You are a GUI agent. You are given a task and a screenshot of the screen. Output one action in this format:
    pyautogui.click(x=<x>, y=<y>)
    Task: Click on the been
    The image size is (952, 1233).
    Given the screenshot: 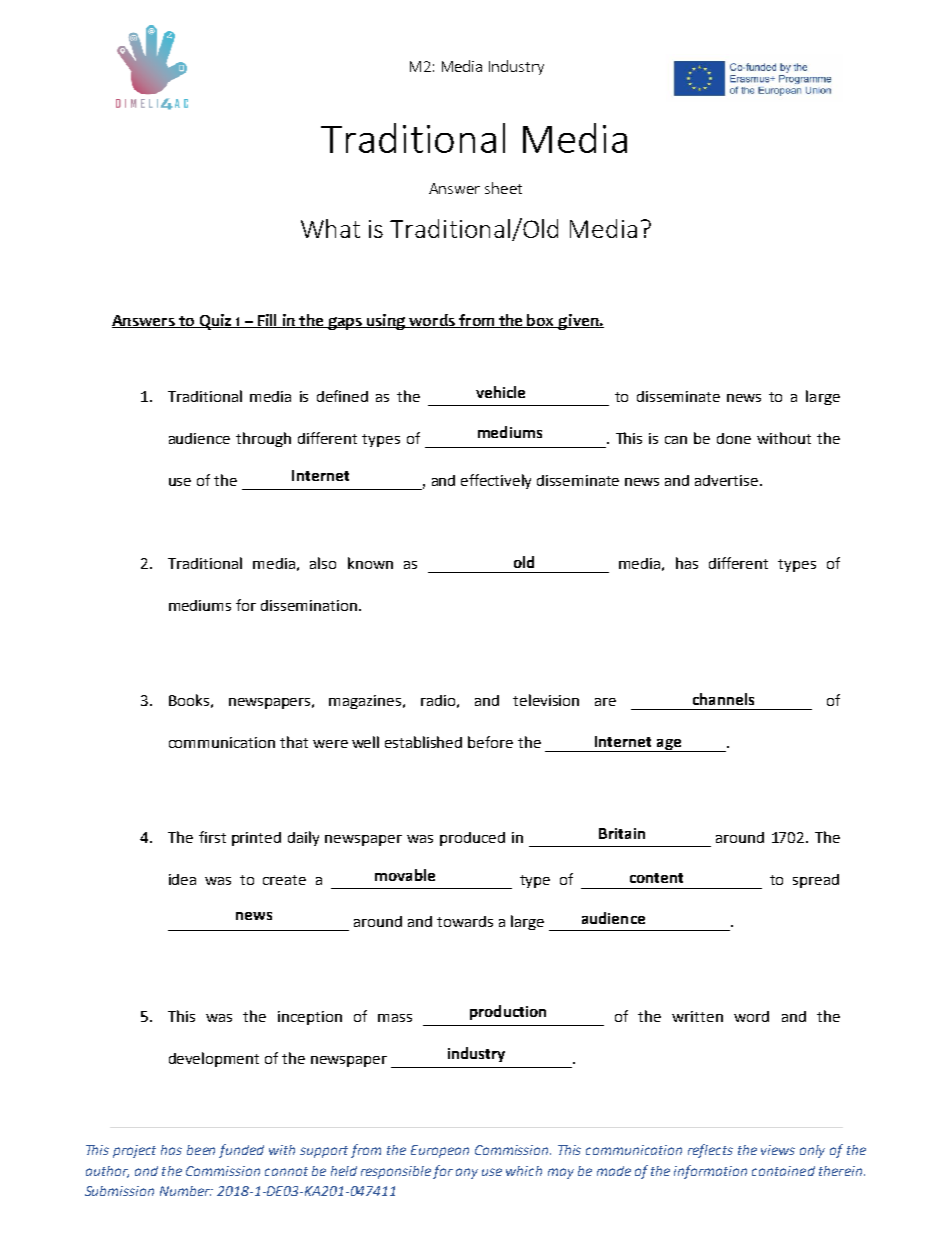 What is the action you would take?
    pyautogui.click(x=201, y=1150)
